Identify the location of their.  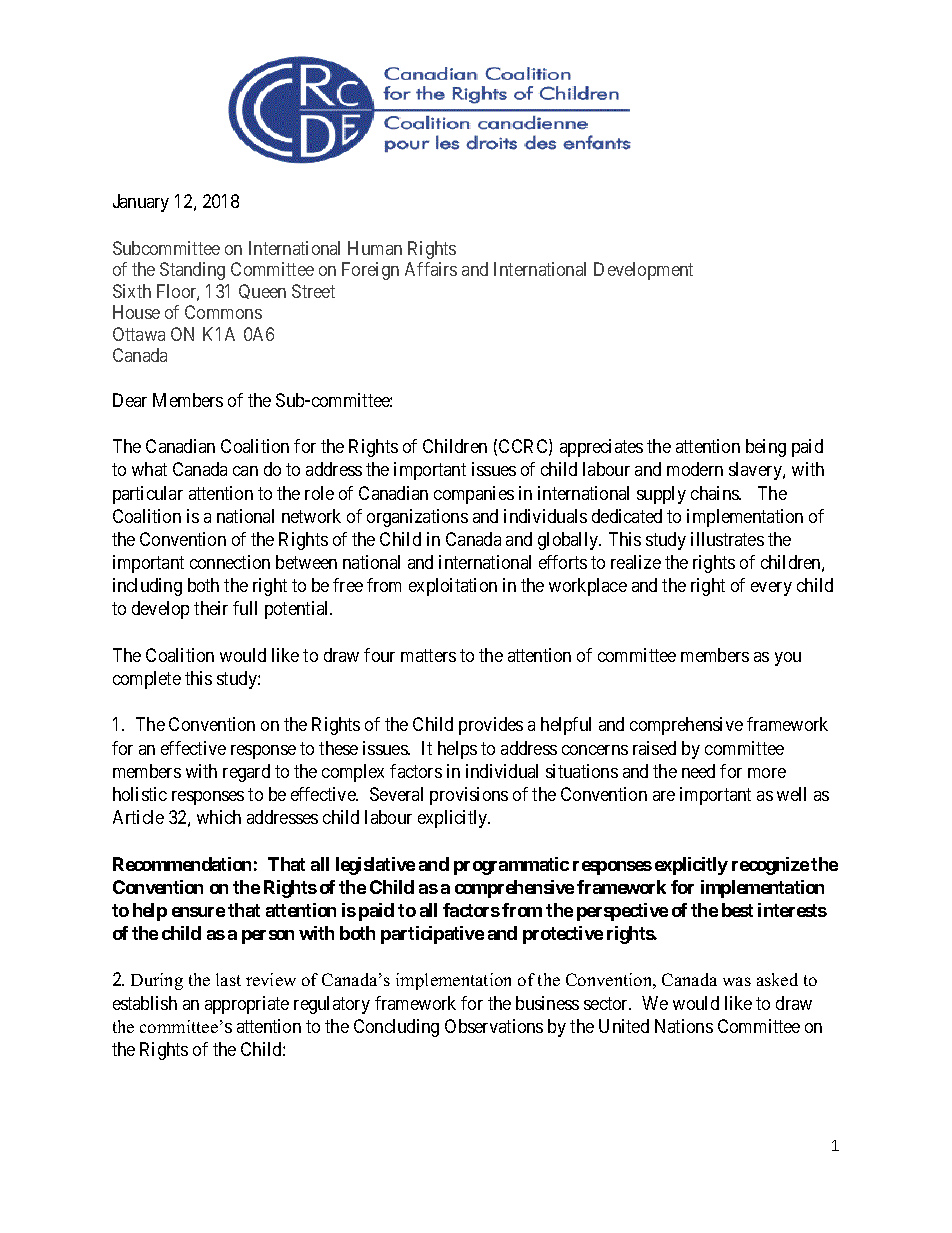
(211, 608).
